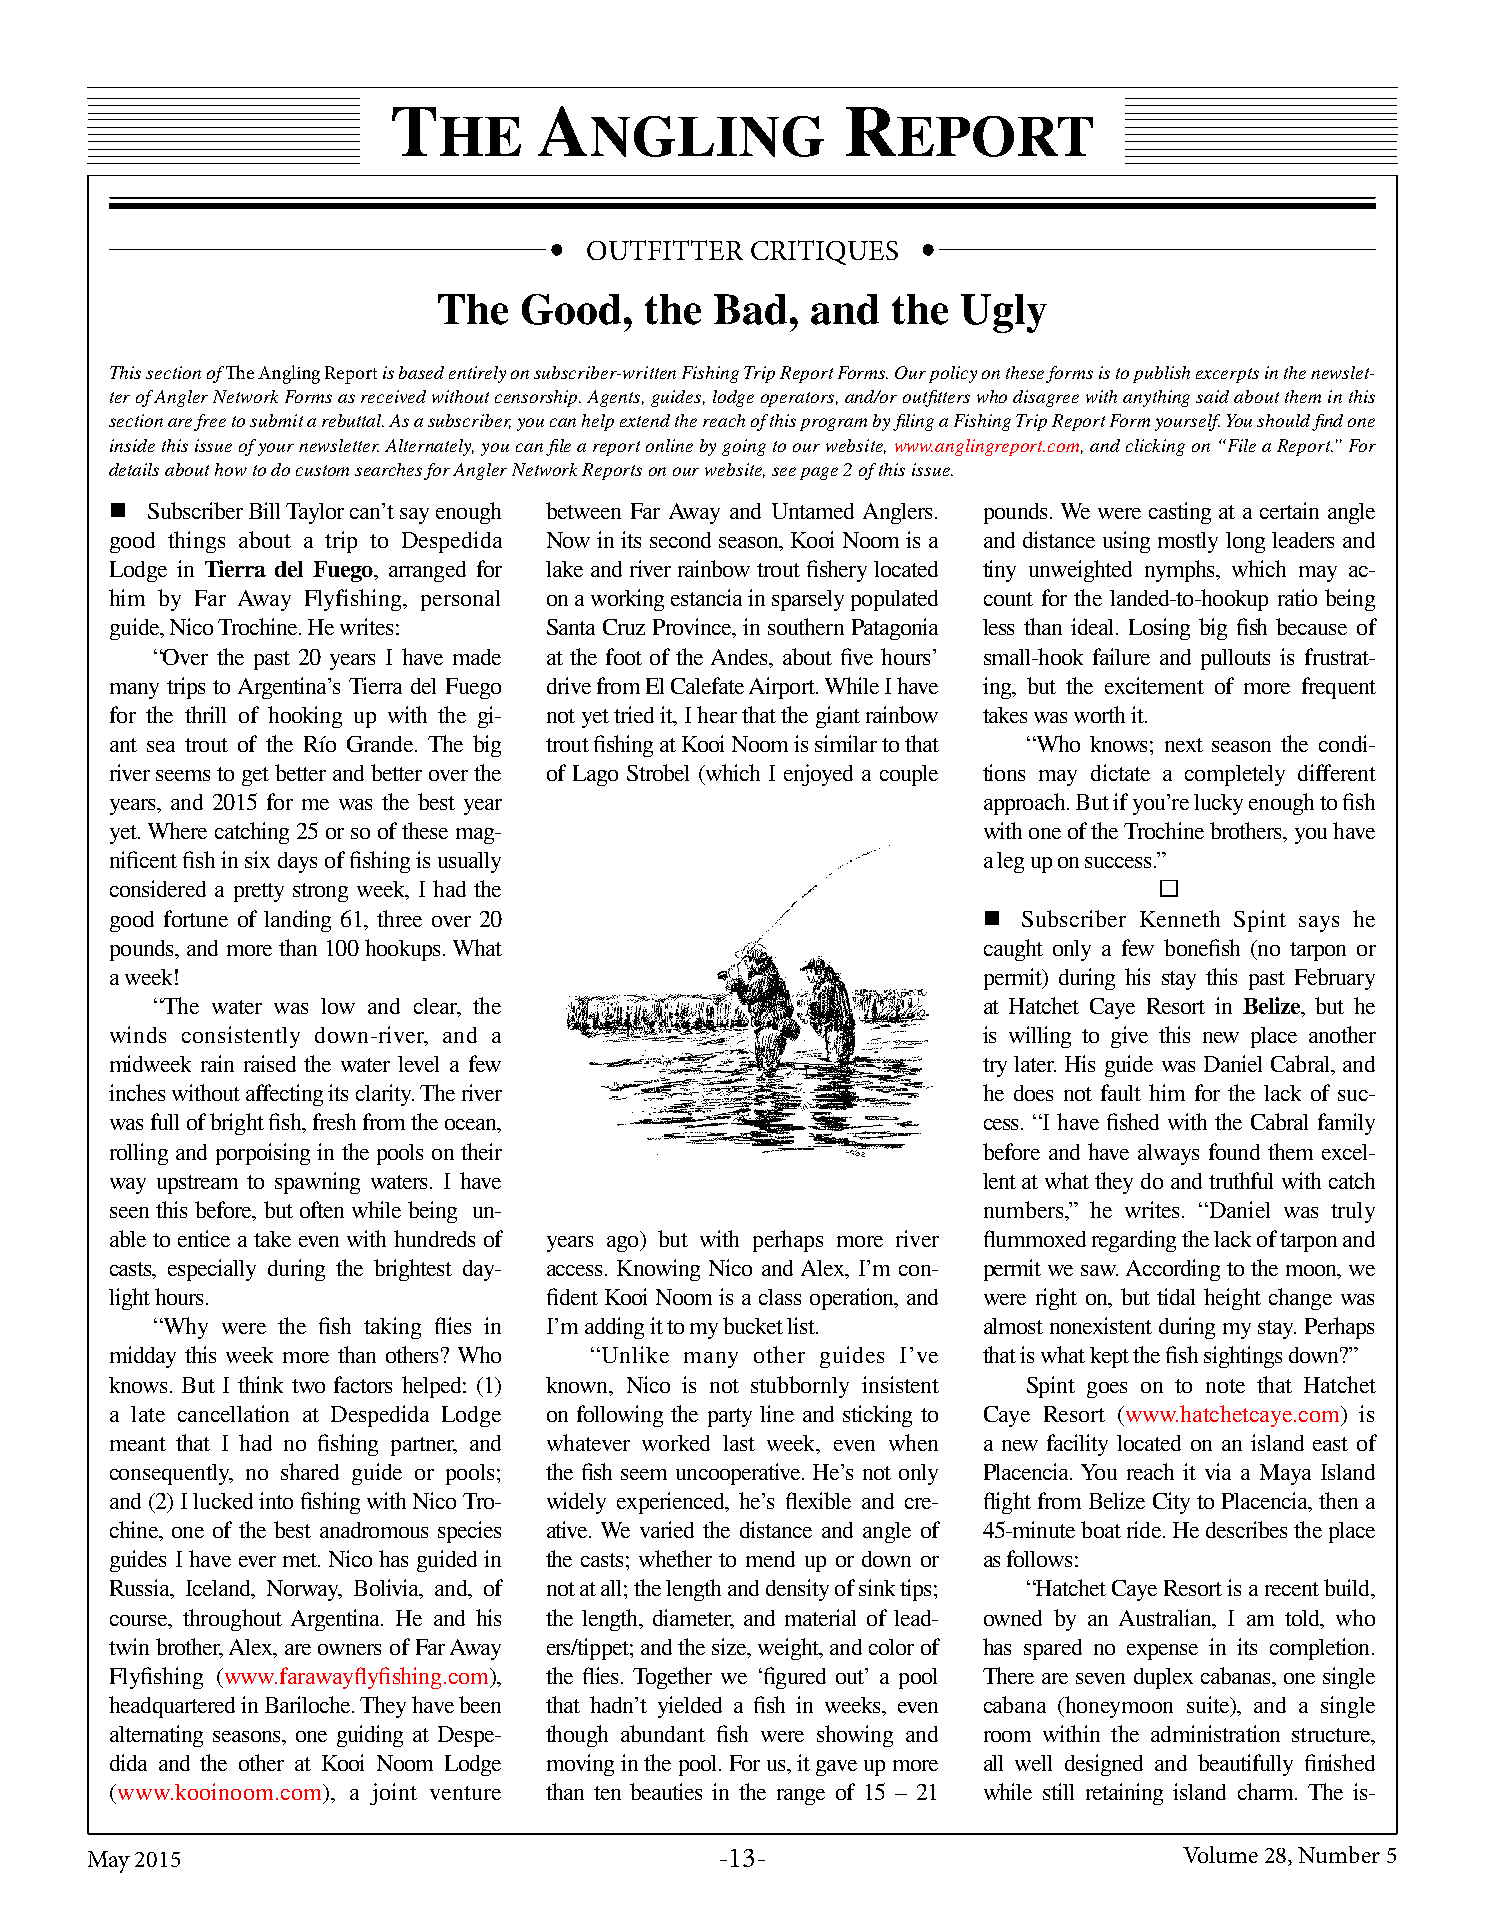 The image size is (1485, 1922). Describe the element at coordinates (750, 309) in the page. I see `Bad` at that location.
